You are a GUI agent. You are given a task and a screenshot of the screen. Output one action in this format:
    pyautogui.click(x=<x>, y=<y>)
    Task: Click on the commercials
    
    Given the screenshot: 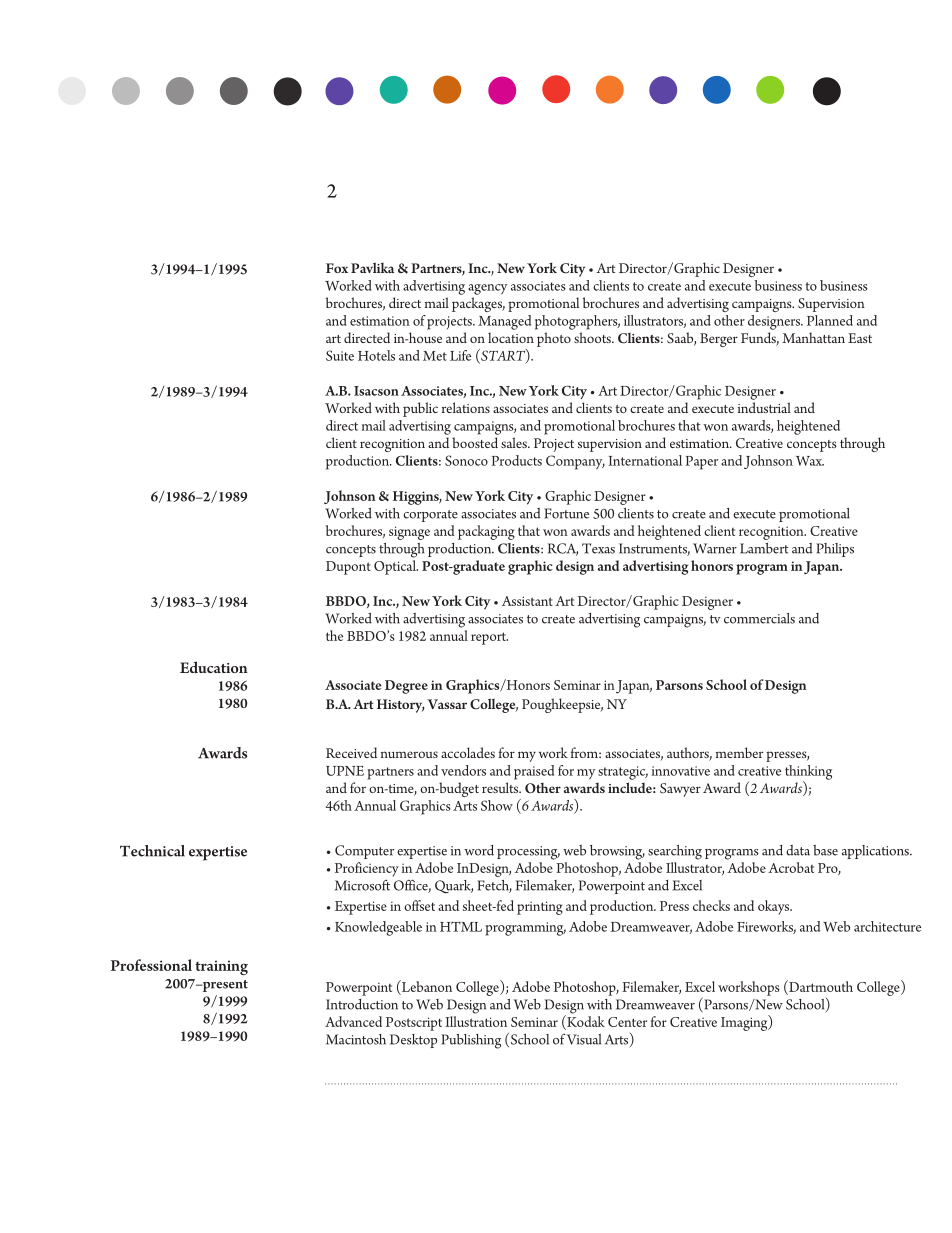 What is the action you would take?
    pyautogui.click(x=759, y=618)
